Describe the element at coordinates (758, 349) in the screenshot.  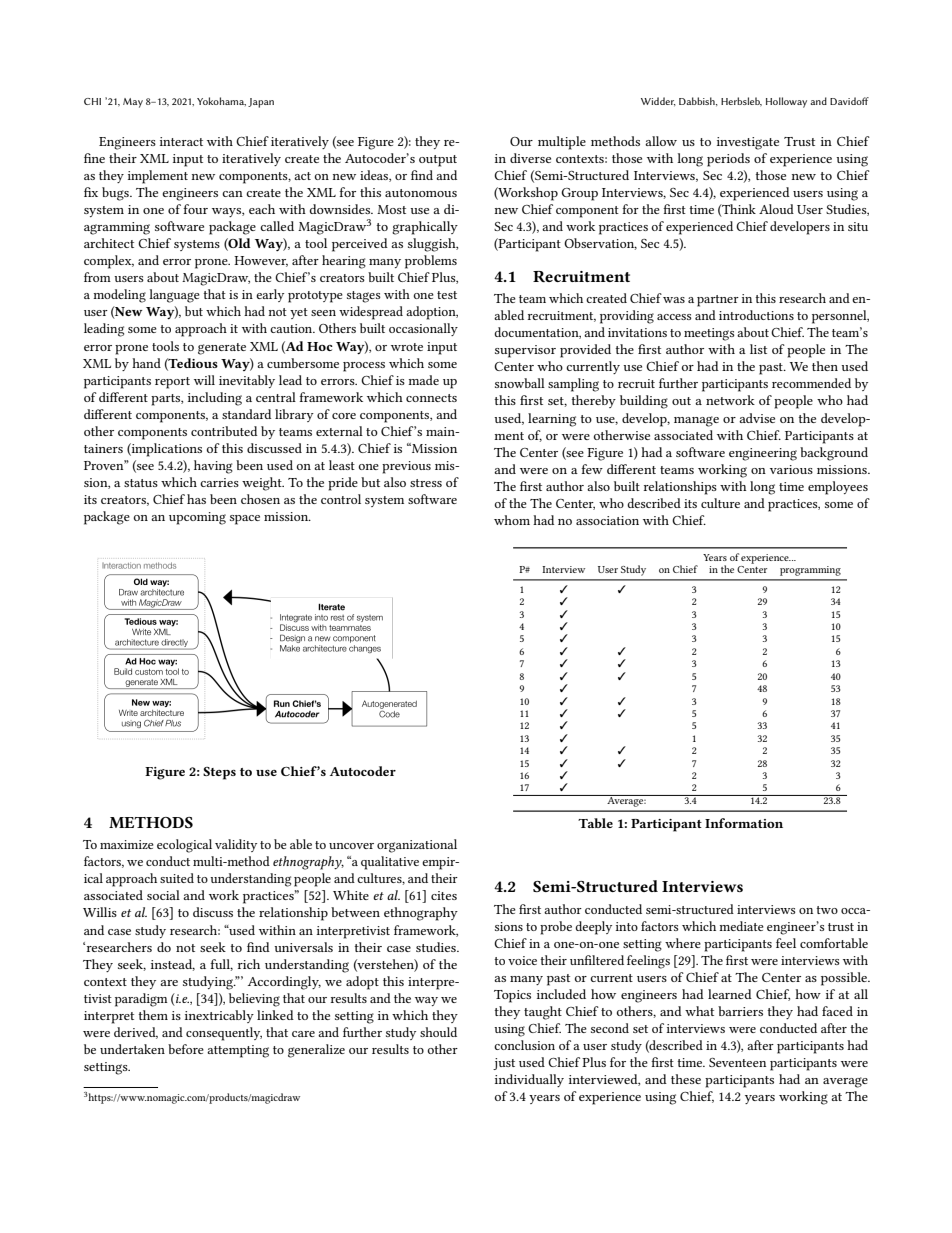
I see `list` at that location.
